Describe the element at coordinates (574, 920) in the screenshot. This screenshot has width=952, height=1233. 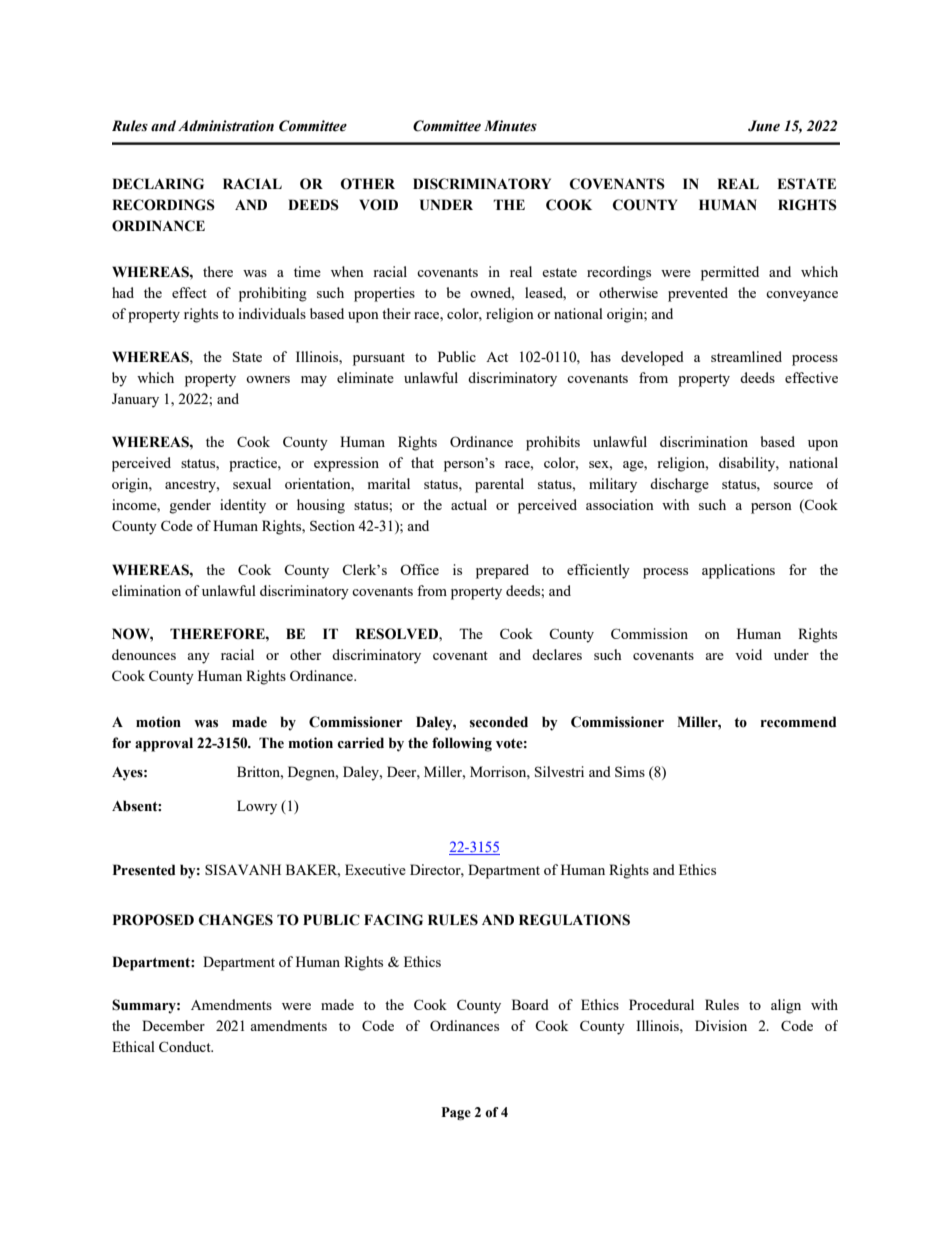
I see `REGULATIONS` at that location.
